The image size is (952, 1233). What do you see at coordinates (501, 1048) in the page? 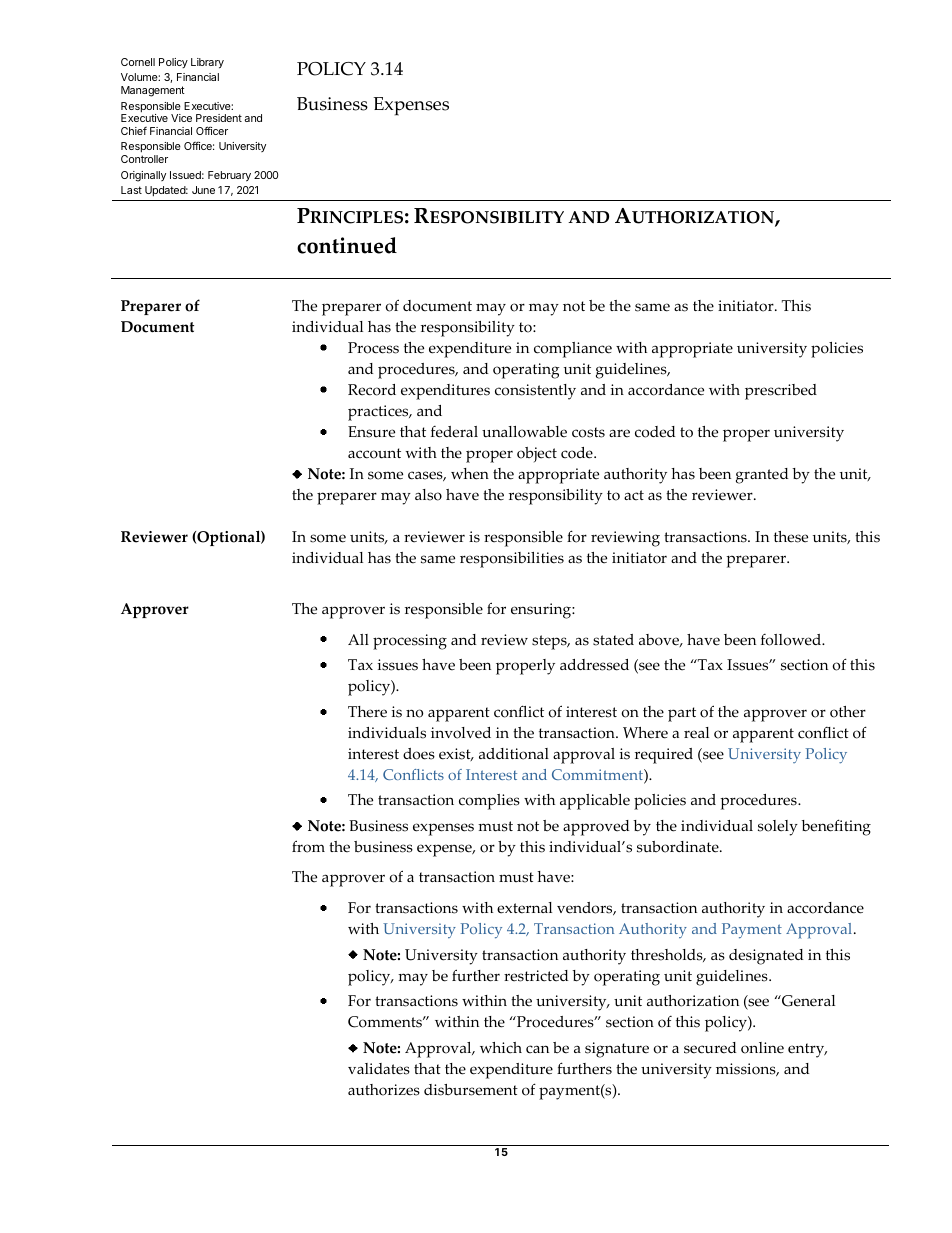
I see `which` at bounding box center [501, 1048].
